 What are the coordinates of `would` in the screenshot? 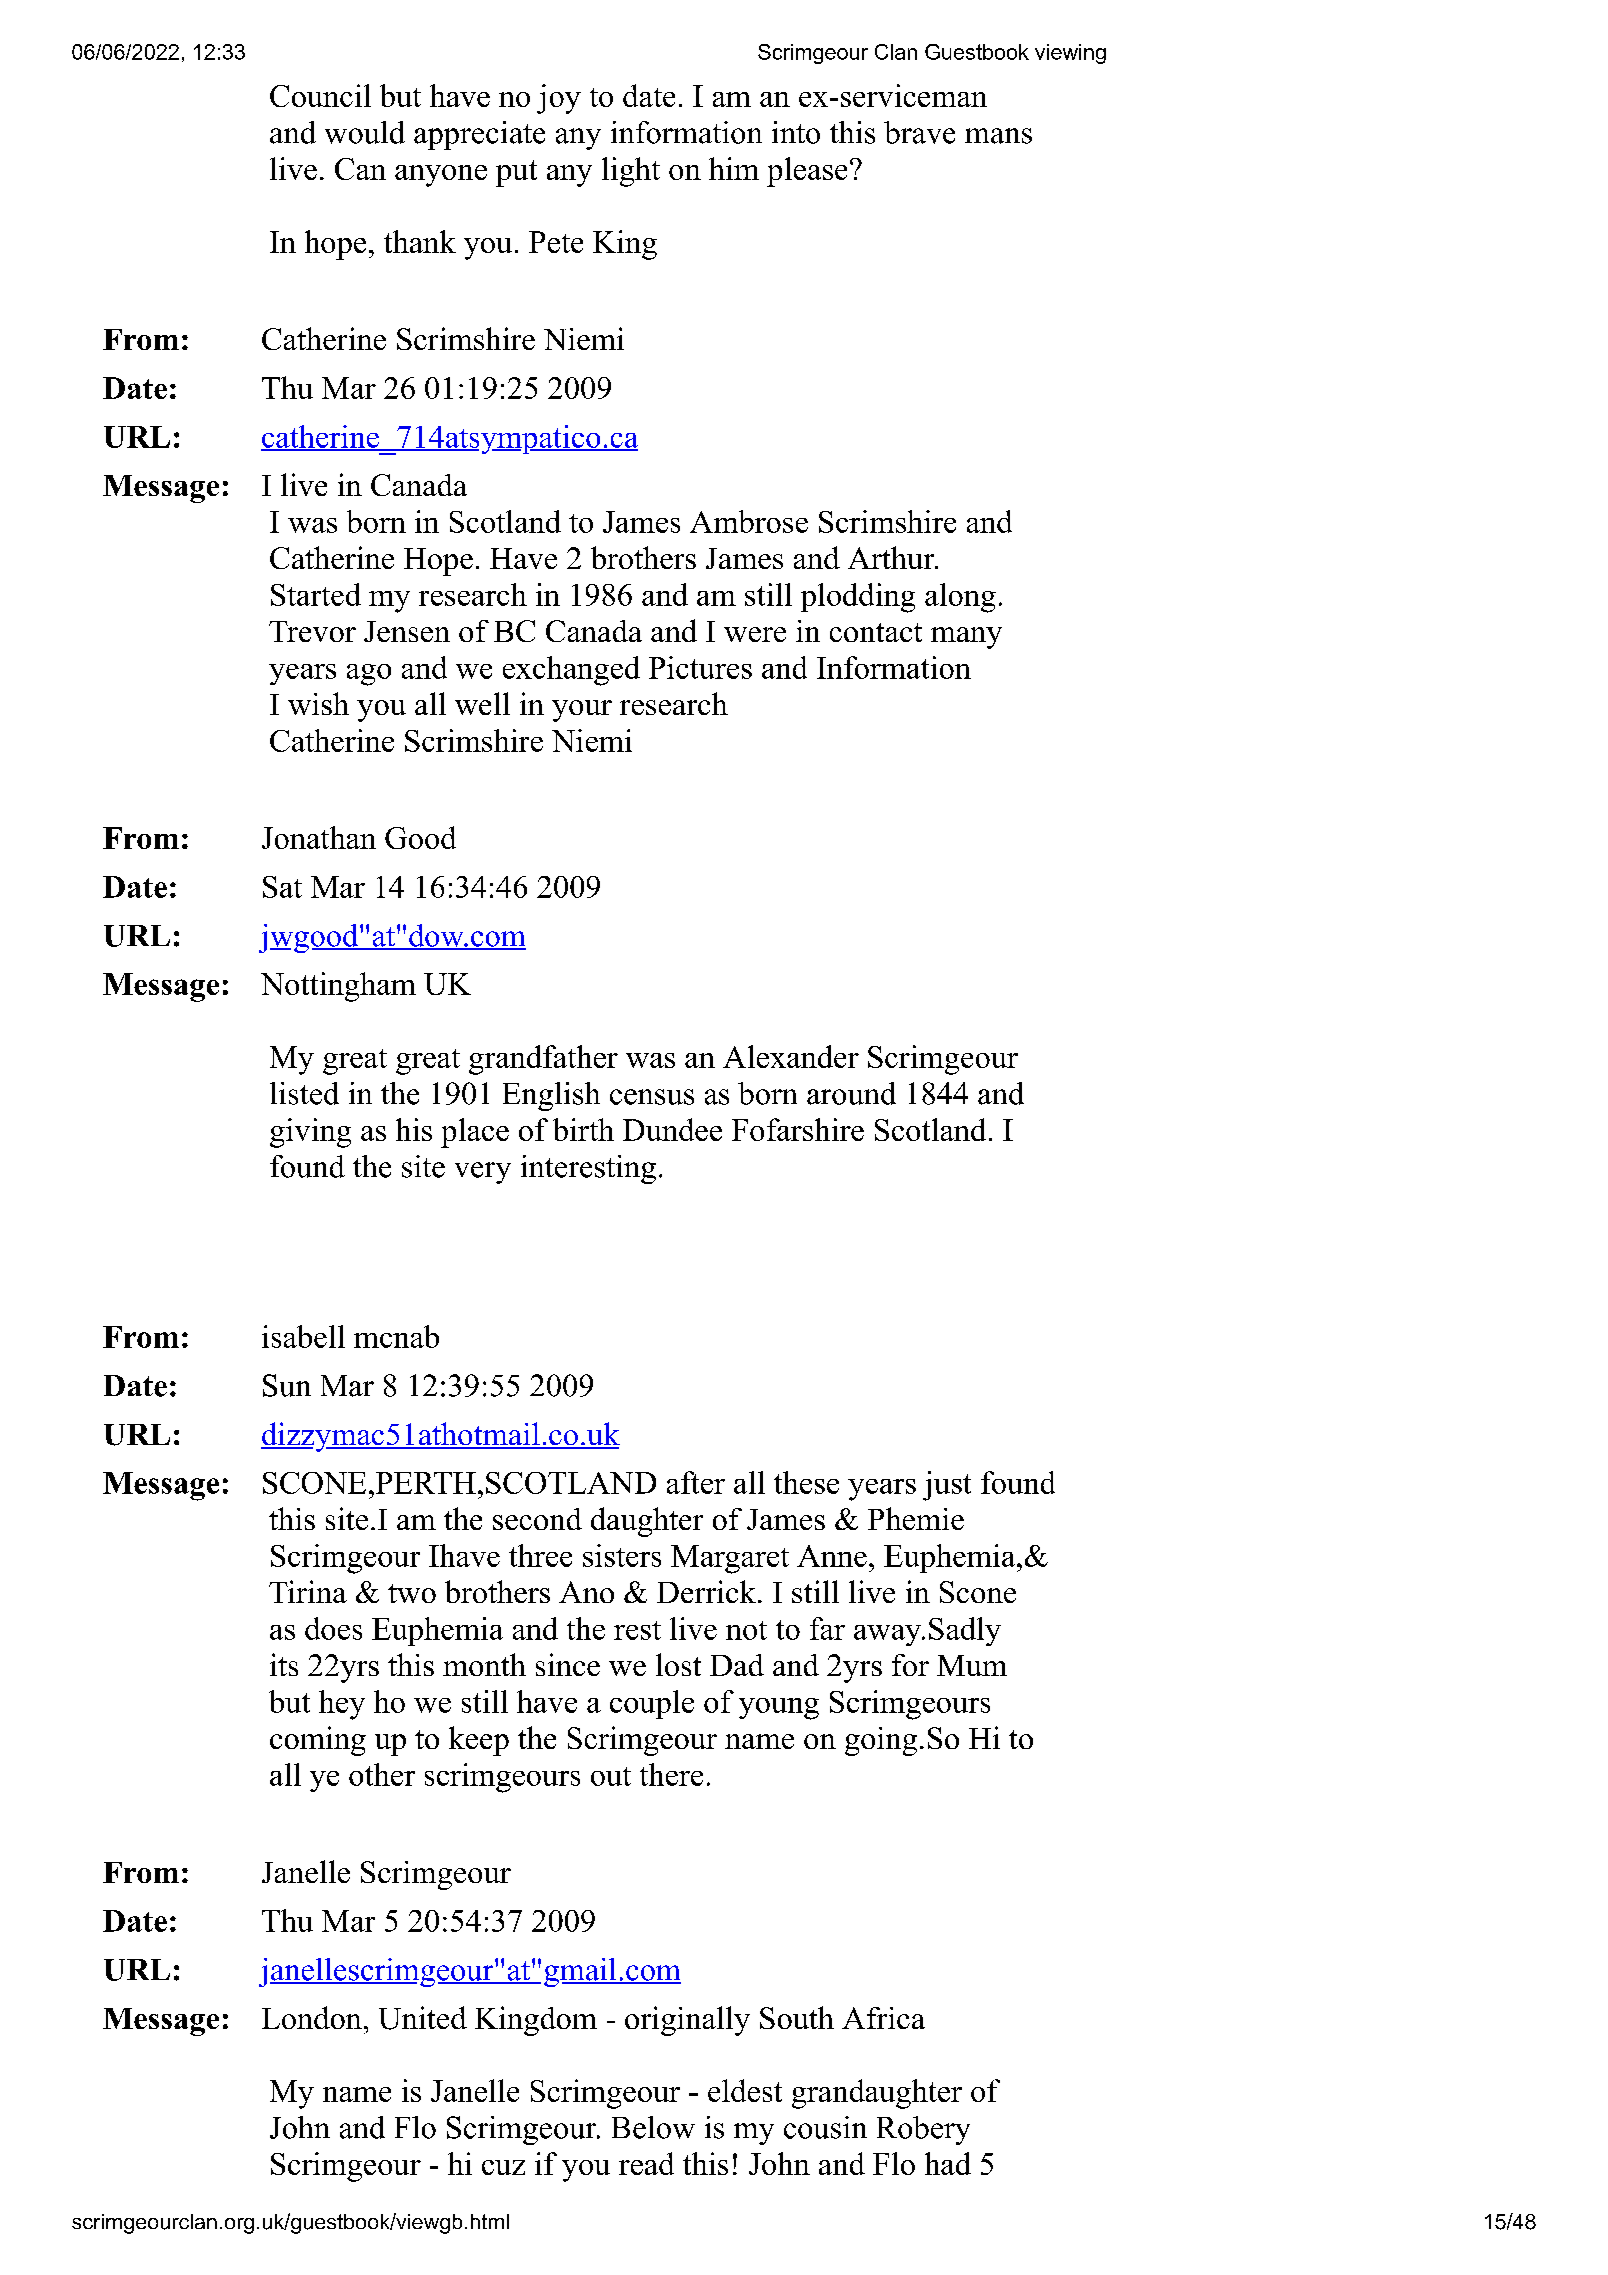 It's located at (365, 132).
